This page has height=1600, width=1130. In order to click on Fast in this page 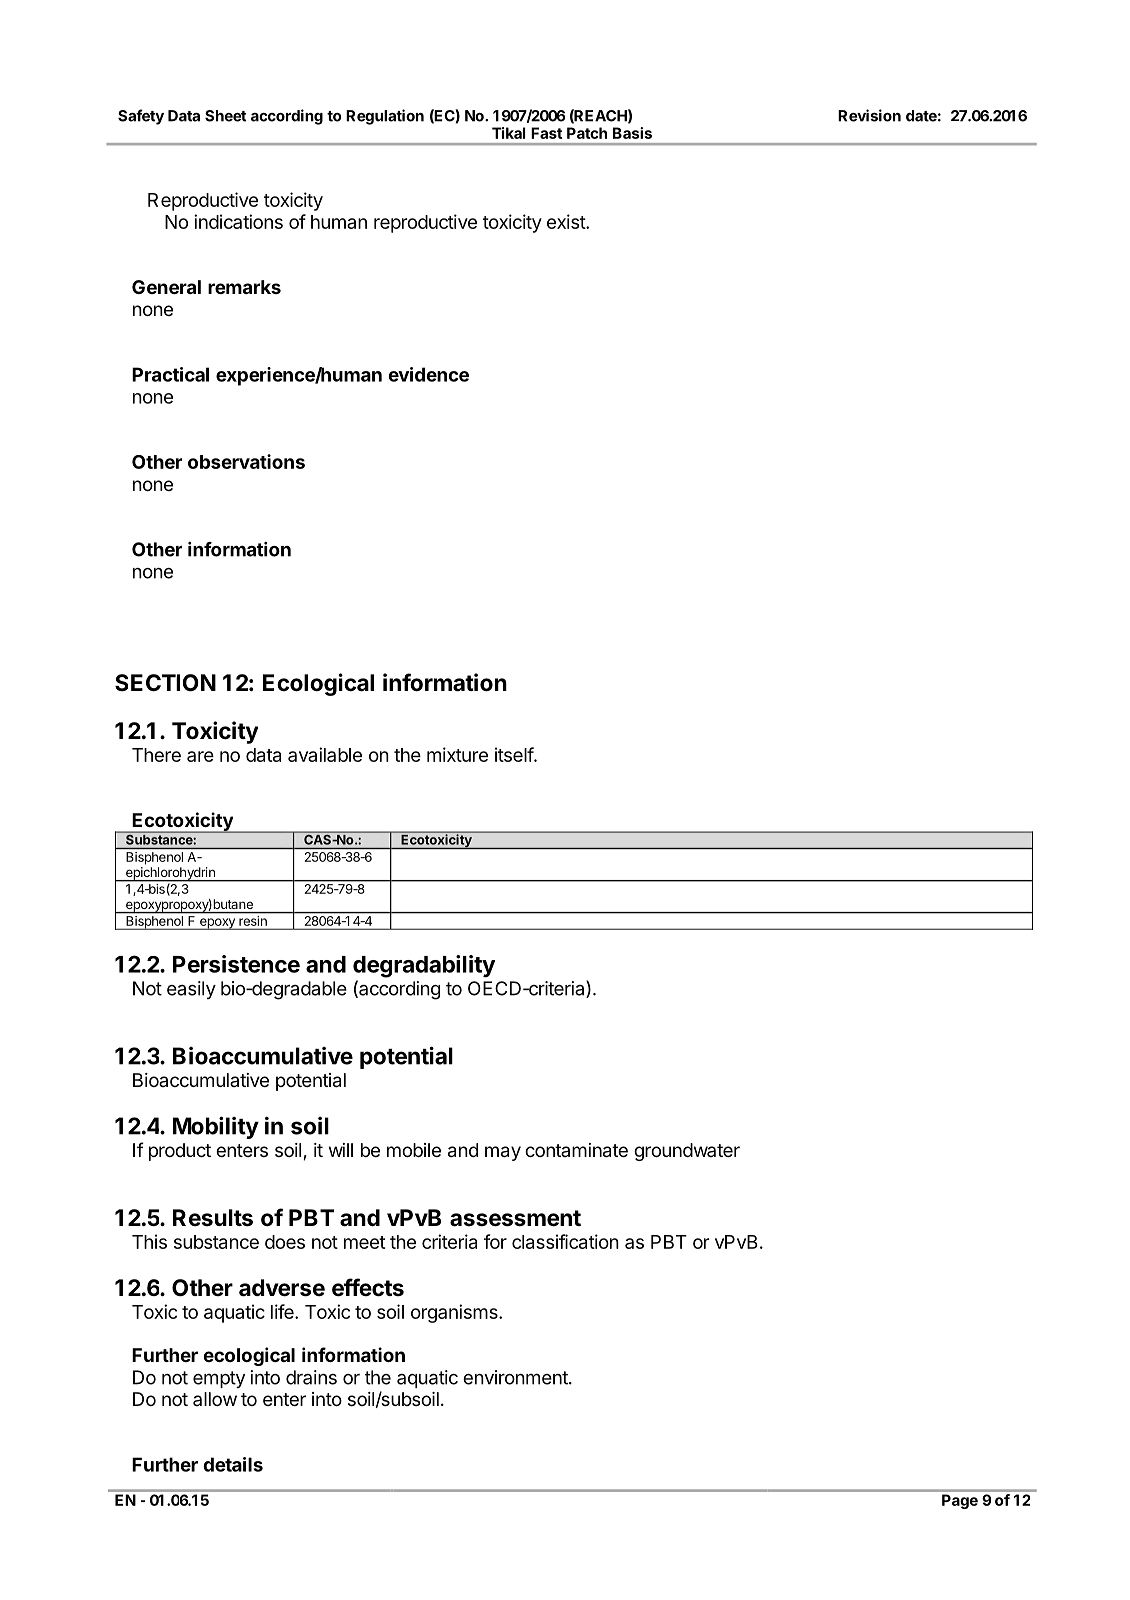, I will do `click(546, 133)`.
